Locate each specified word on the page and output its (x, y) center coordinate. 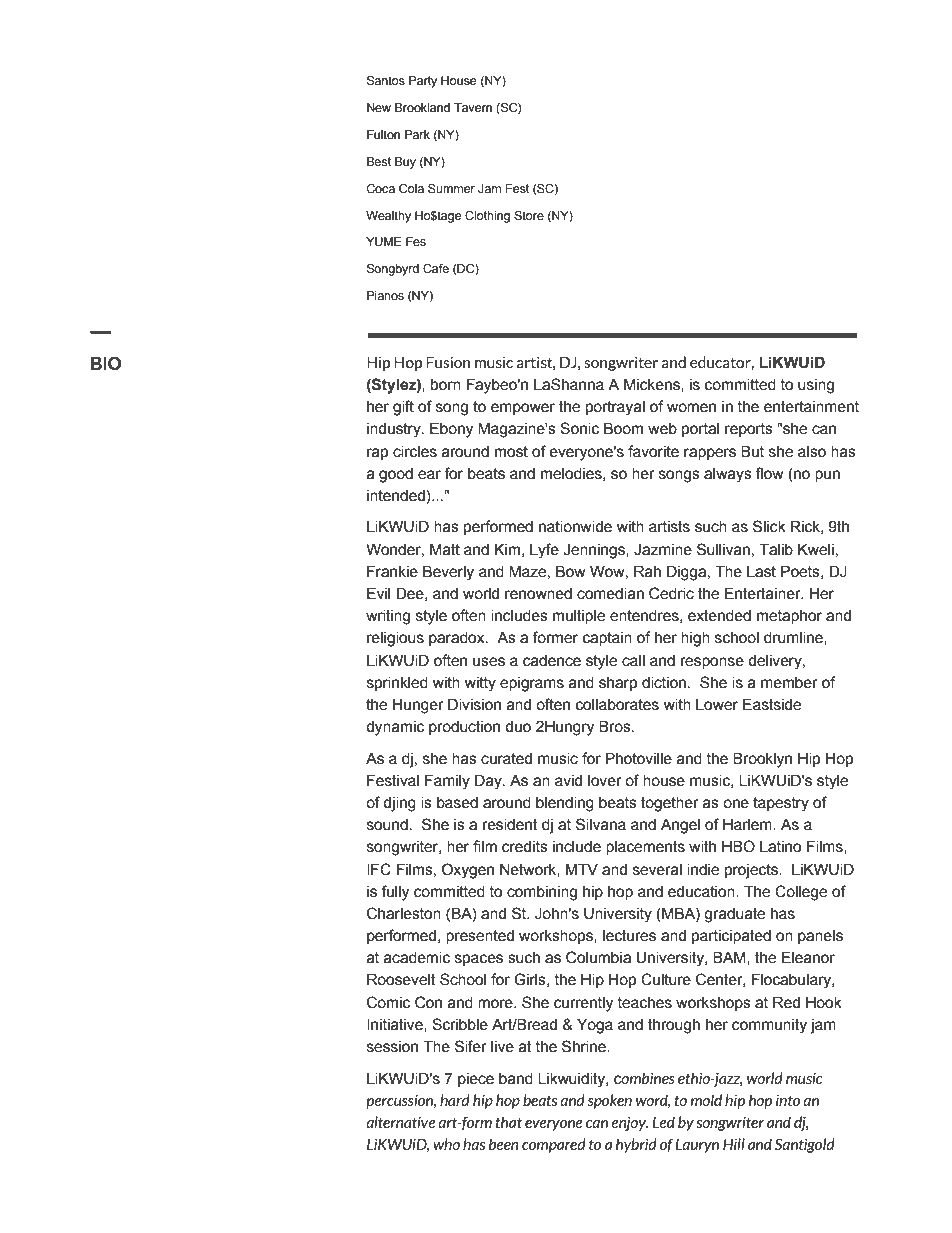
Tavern (473, 107)
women (691, 408)
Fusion (448, 362)
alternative (401, 1122)
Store (529, 215)
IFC (379, 869)
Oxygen (468, 871)
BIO (106, 363)
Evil (378, 593)
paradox (458, 639)
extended (719, 616)
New (379, 107)
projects (752, 871)
